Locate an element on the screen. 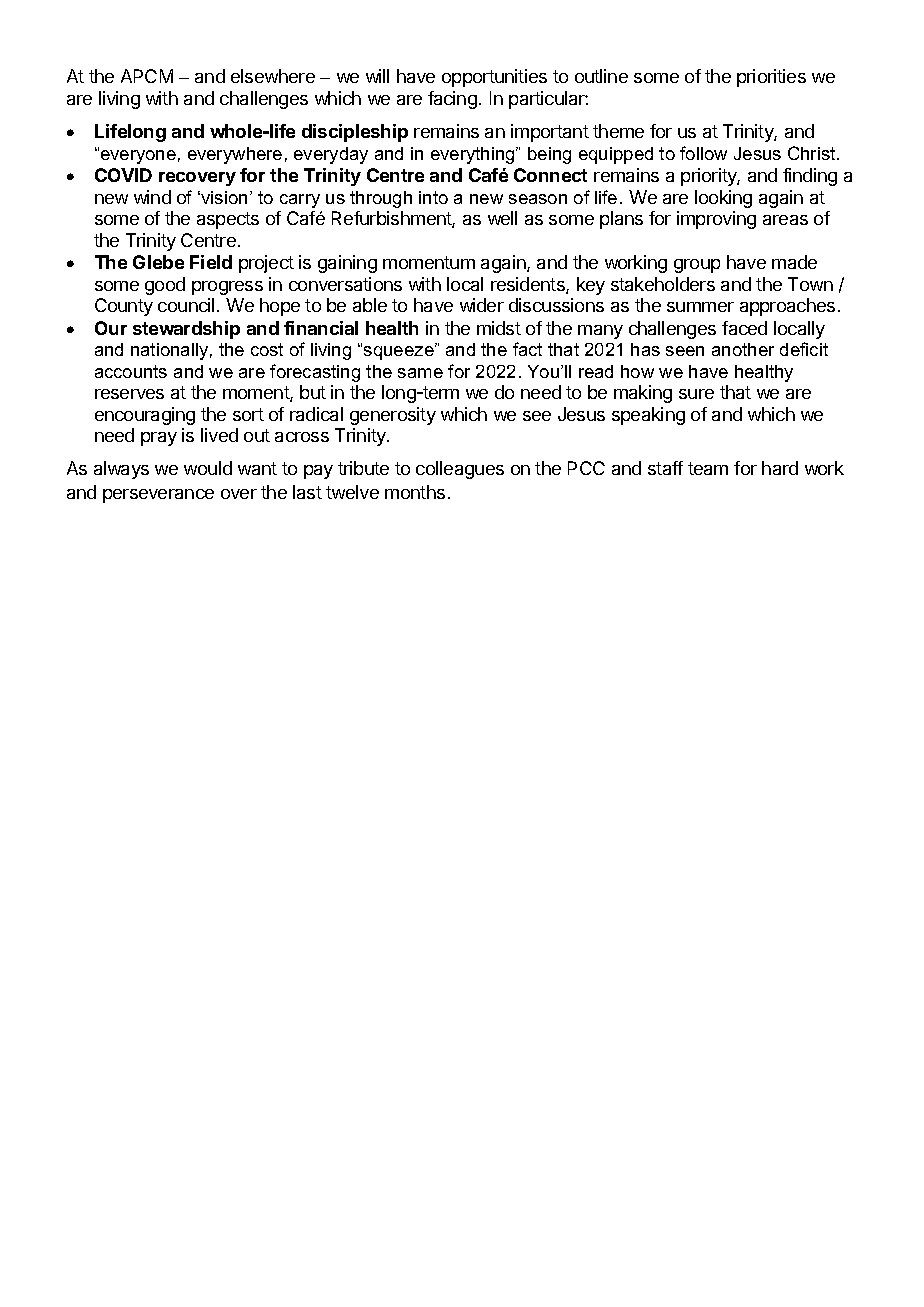  facing is located at coordinates (452, 100).
